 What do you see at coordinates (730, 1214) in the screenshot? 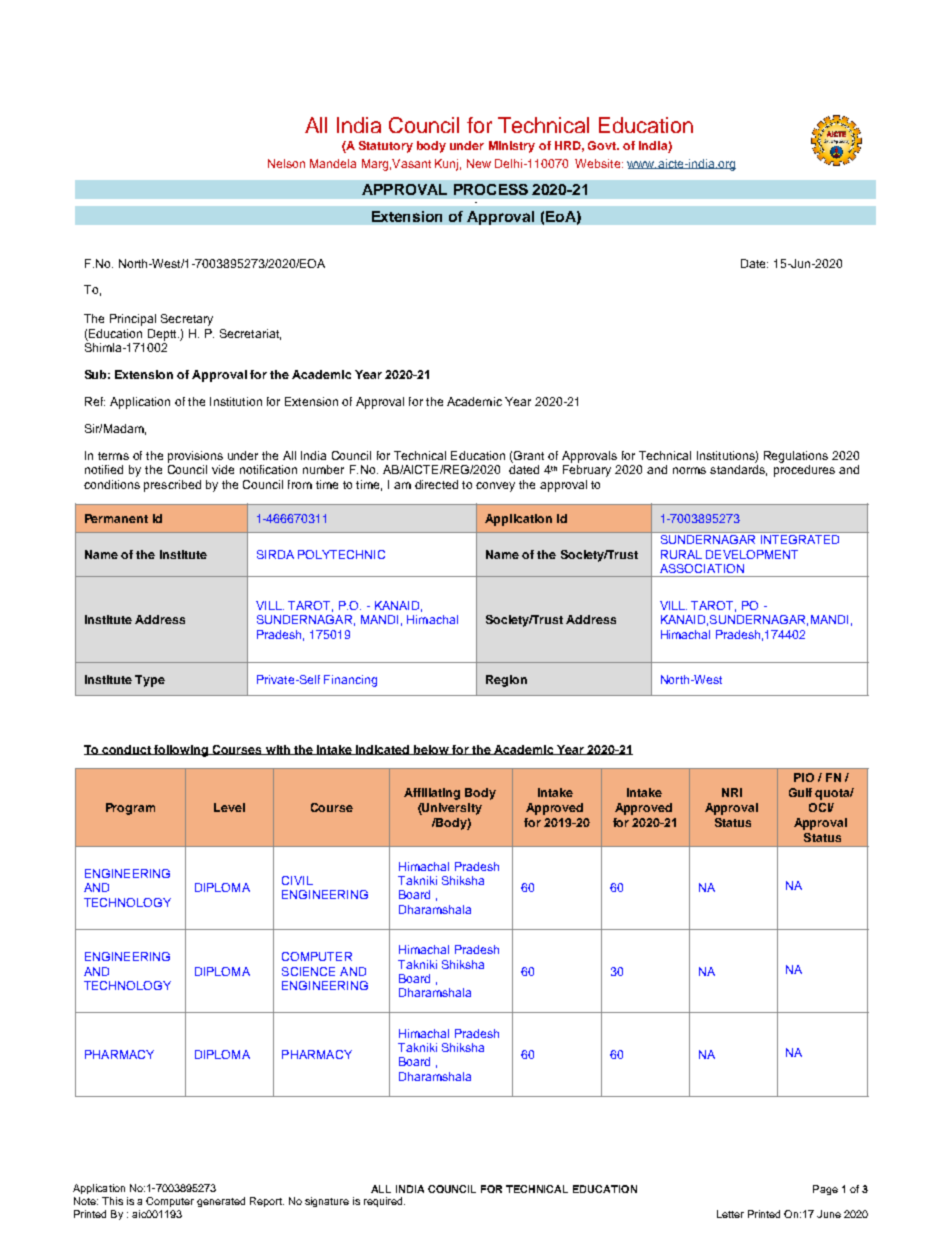
I see `Letter` at bounding box center [730, 1214].
